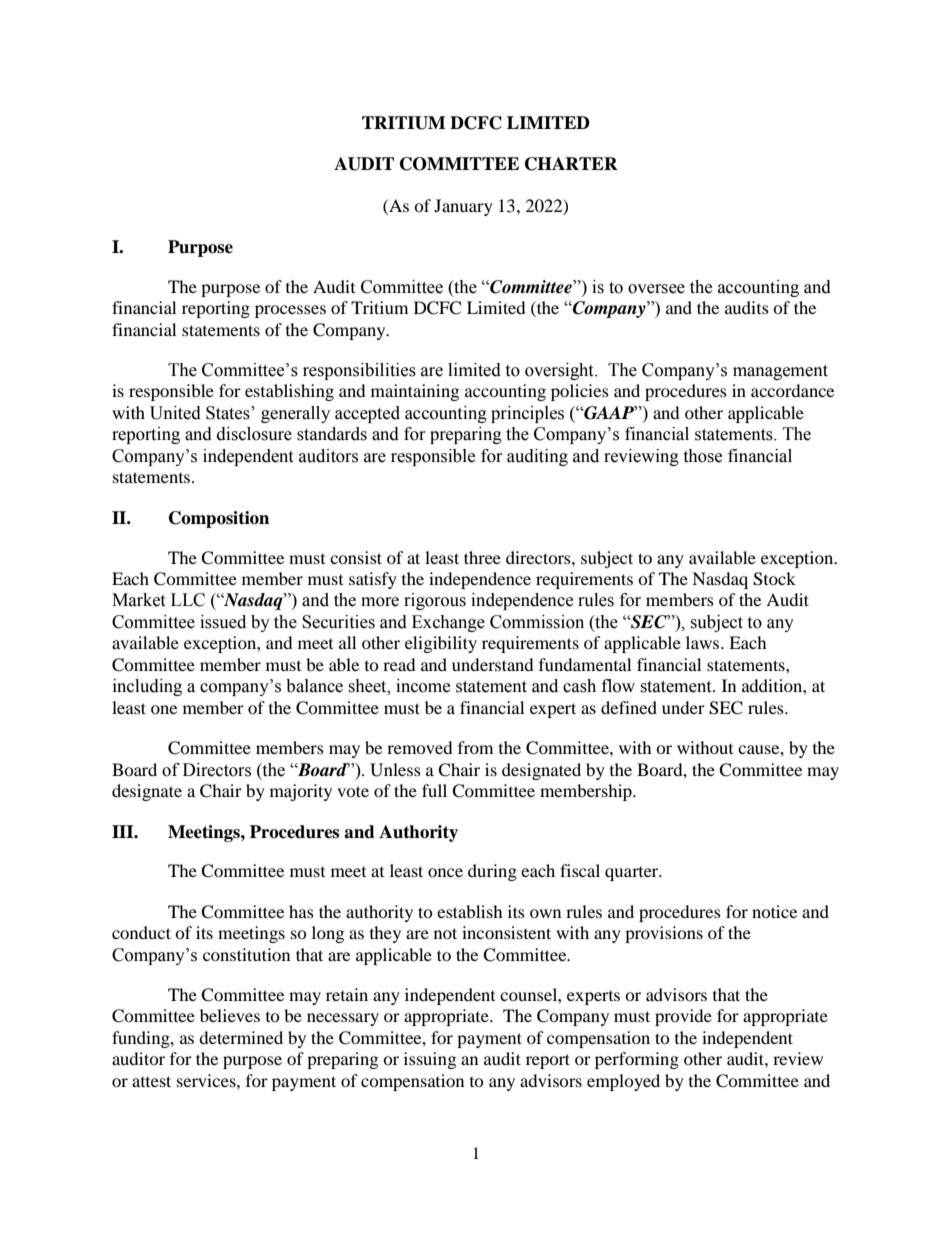 This image has width=952, height=1233. Describe the element at coordinates (571, 164) in the image. I see `CHARTER` at that location.
